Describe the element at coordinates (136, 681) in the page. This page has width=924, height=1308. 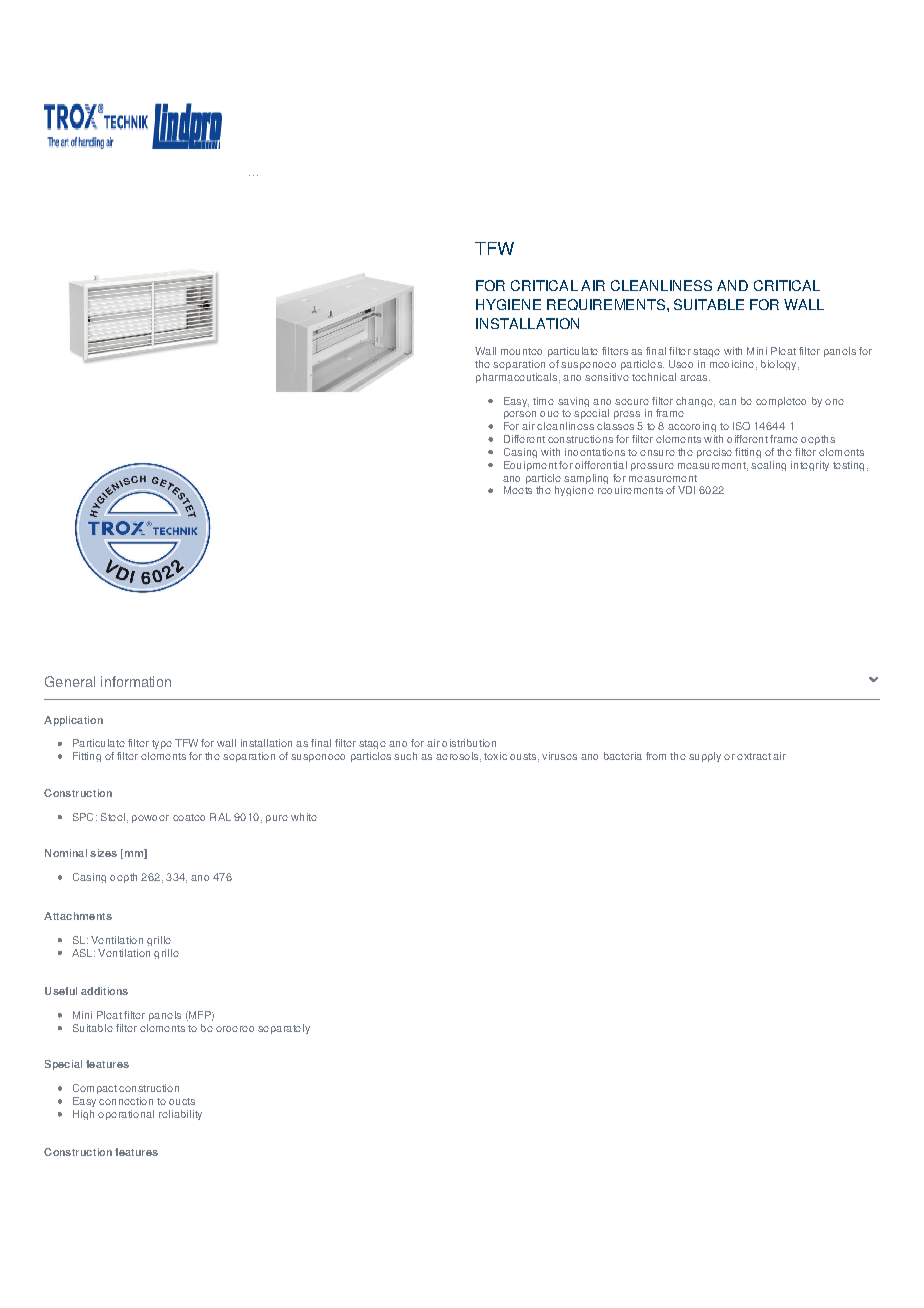
I see `information` at that location.
